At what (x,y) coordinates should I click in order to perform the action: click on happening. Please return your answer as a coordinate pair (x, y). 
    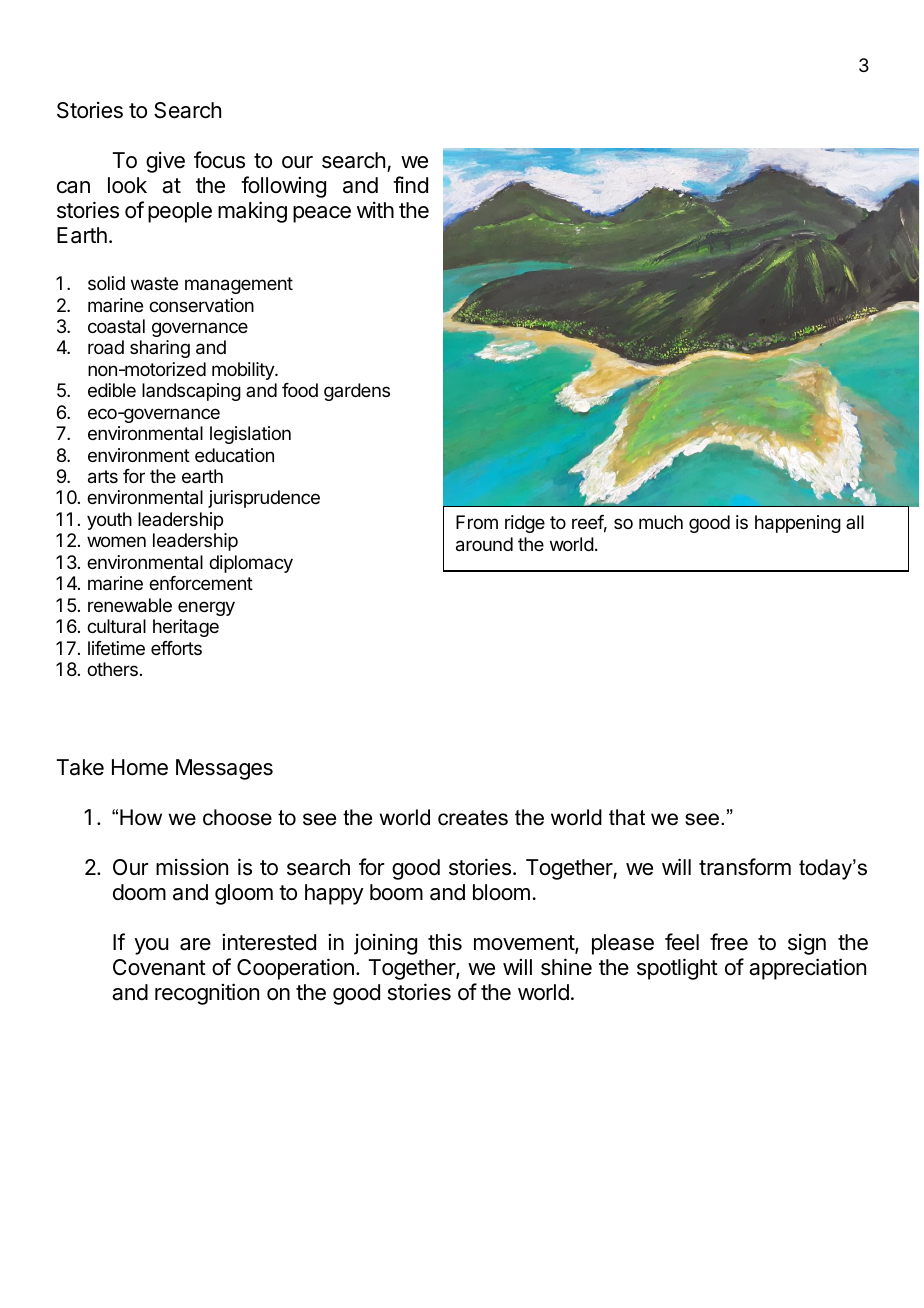
    Looking at the image, I should click on (798, 524).
